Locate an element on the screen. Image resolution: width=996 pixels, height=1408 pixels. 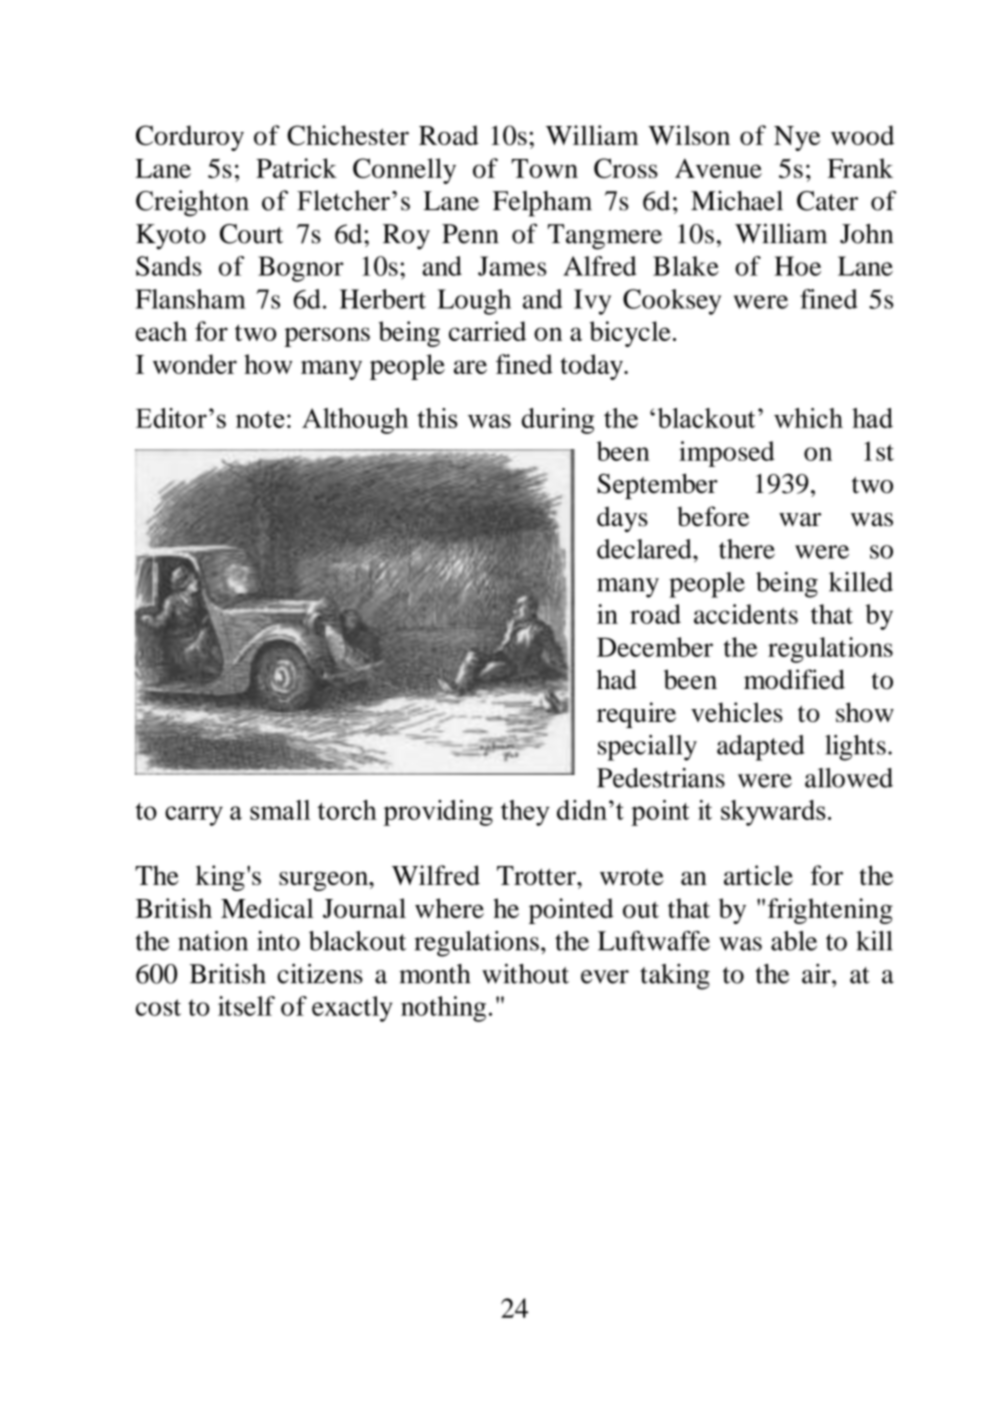
wonder is located at coordinates (195, 364).
